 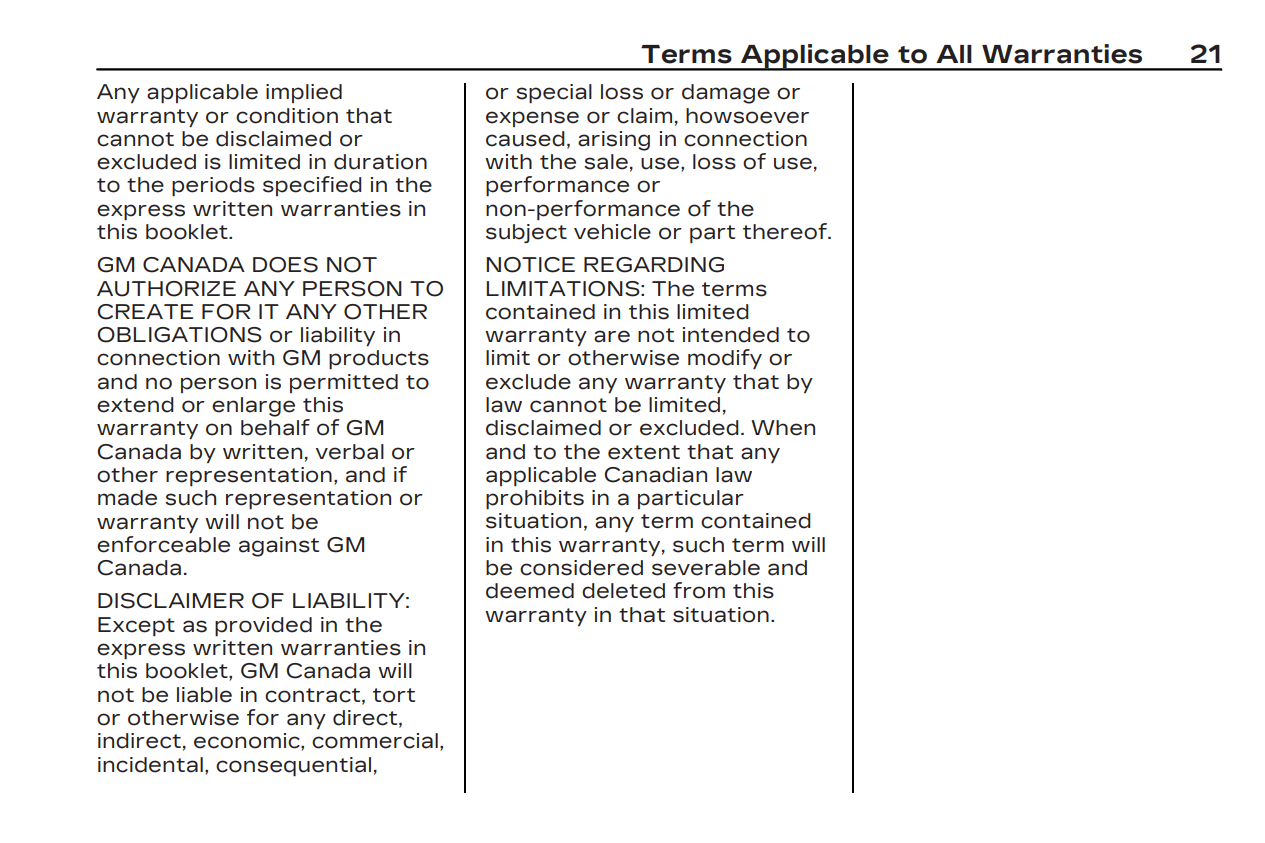 What do you see at coordinates (954, 54) in the image?
I see `All` at bounding box center [954, 54].
